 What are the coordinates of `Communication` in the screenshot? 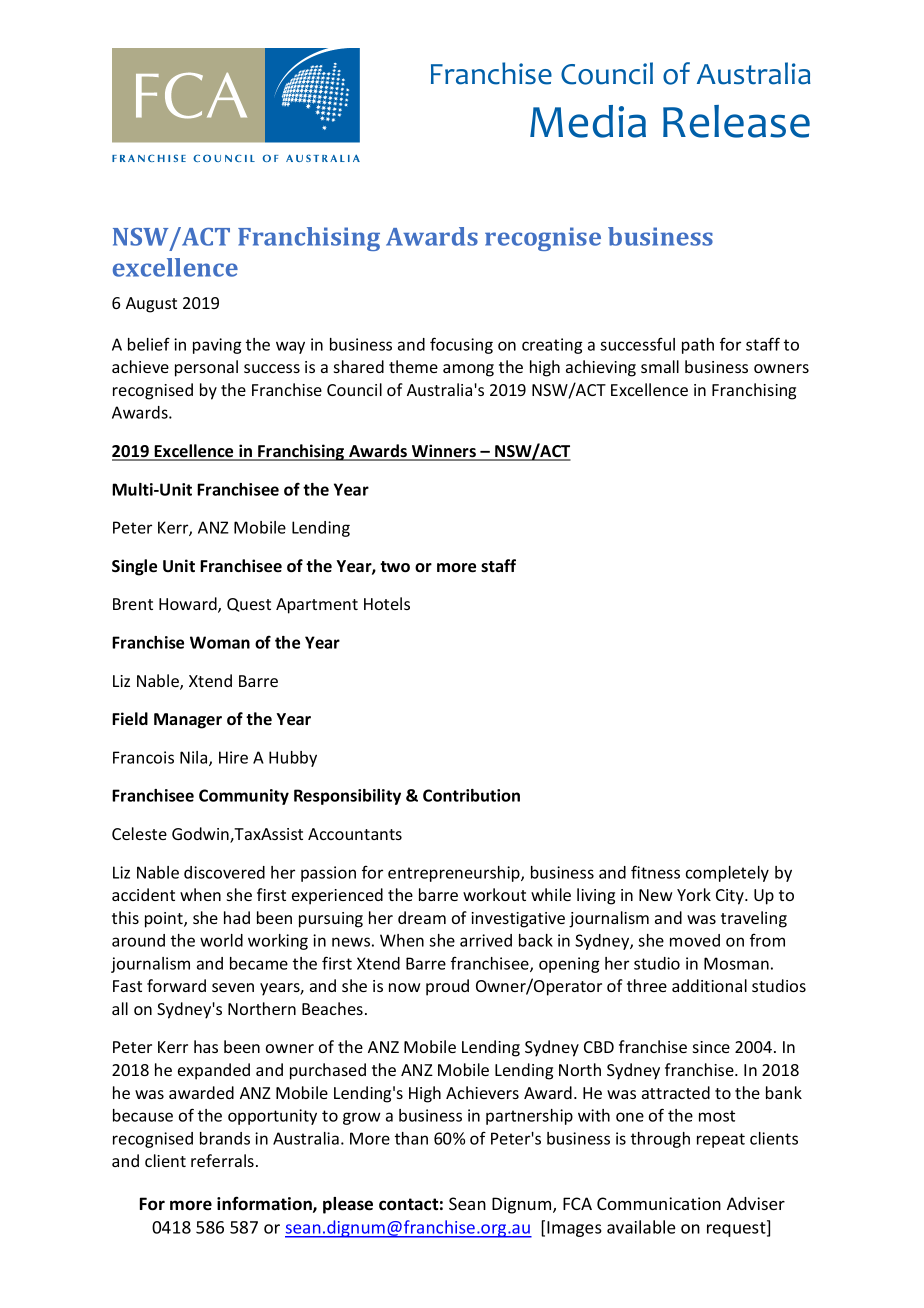 It's located at (659, 1203).
